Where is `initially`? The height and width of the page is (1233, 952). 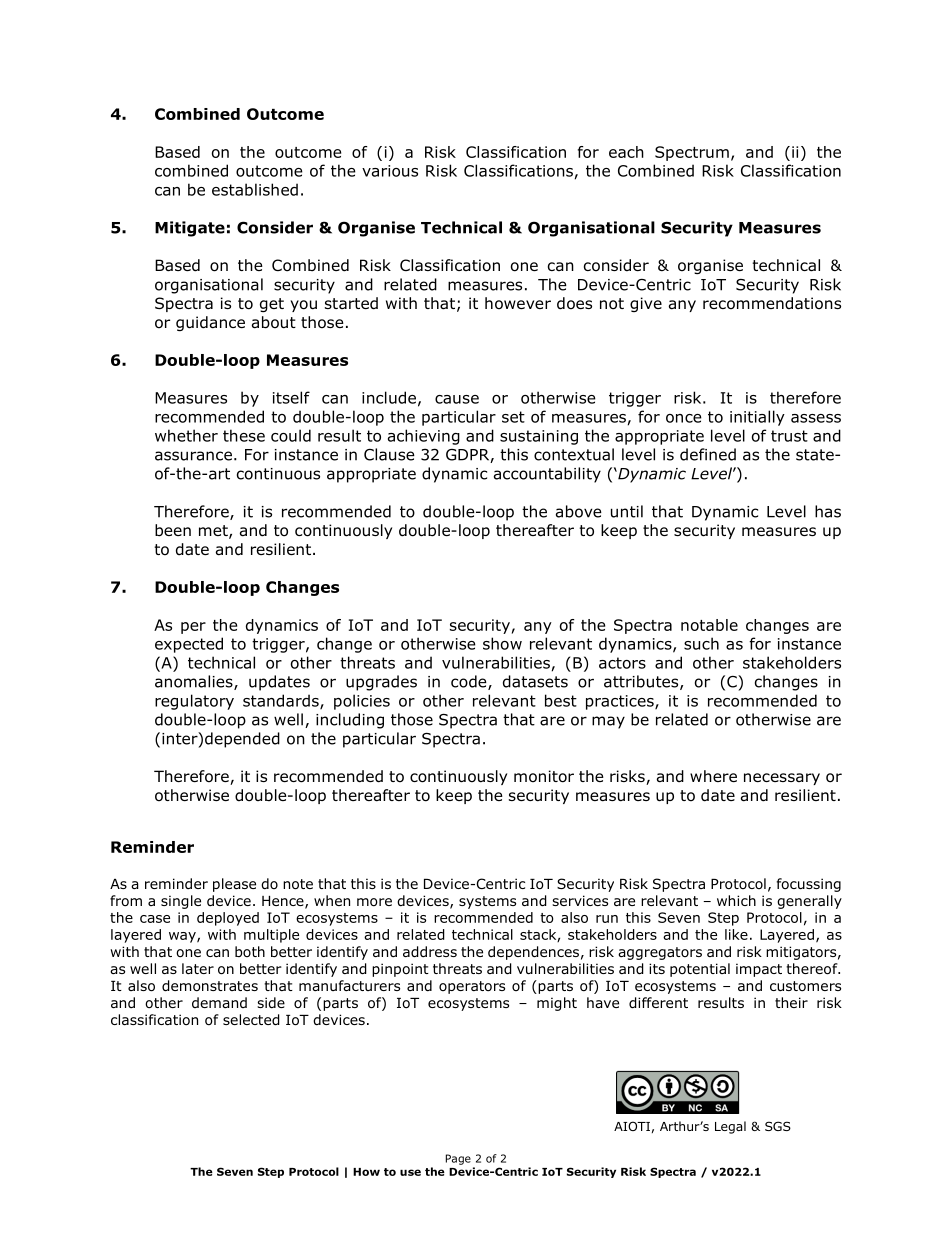 initially is located at coordinates (757, 418).
